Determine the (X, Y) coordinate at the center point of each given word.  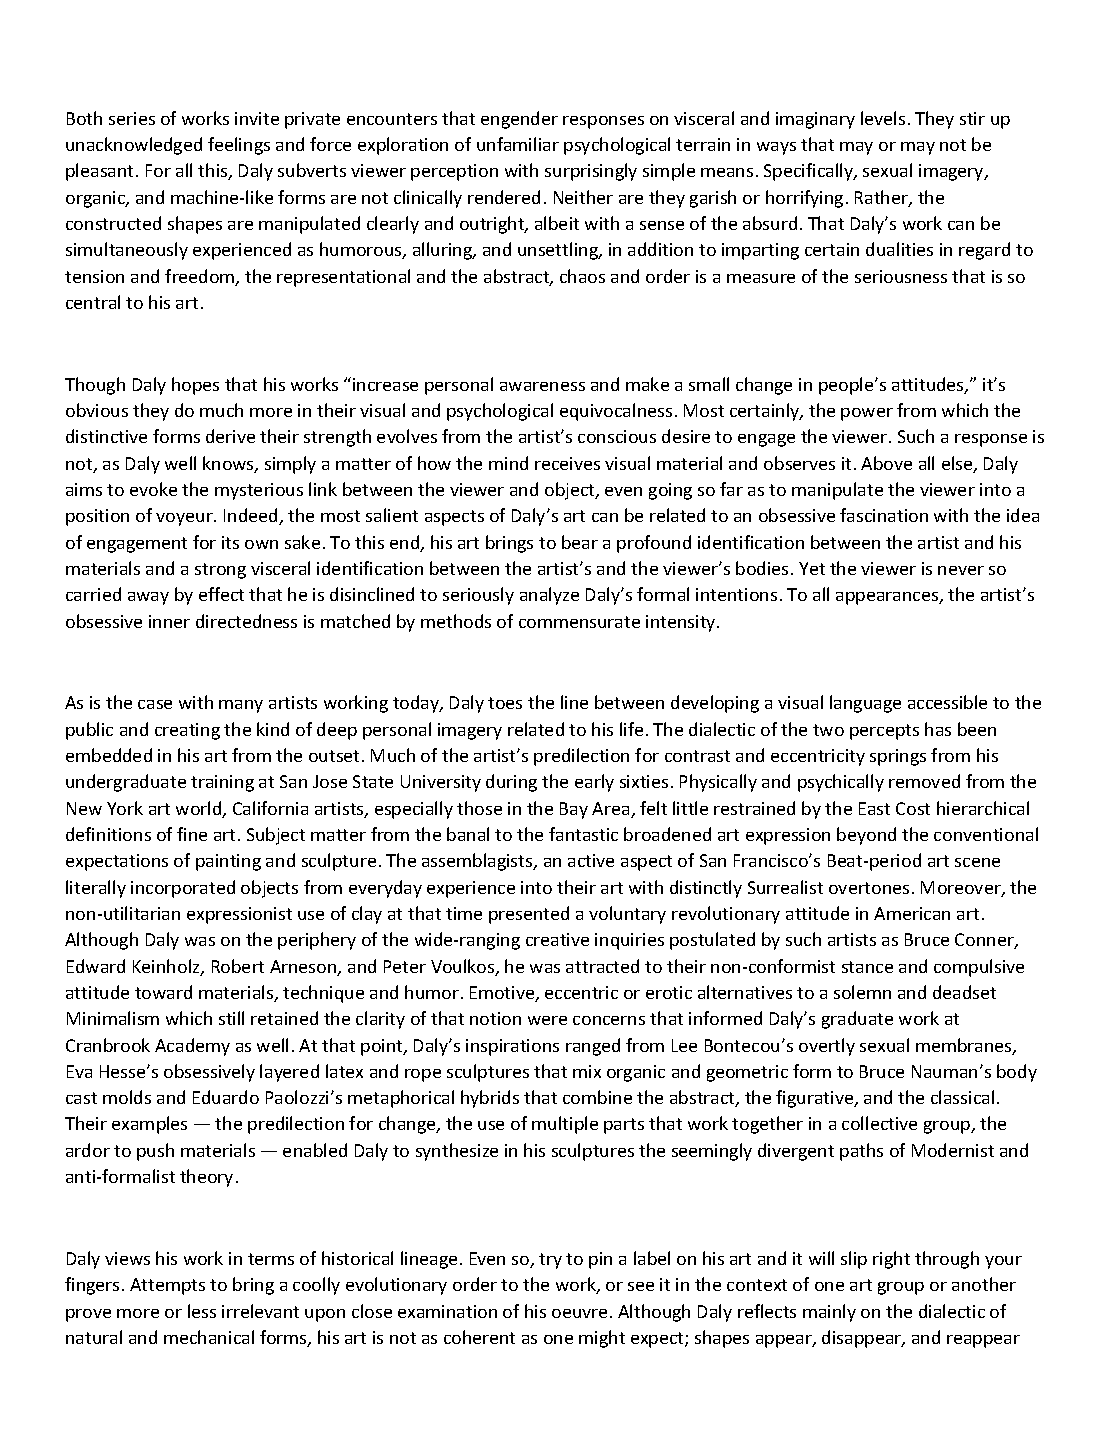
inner (169, 621)
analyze (549, 596)
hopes (195, 386)
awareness (542, 386)
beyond (866, 836)
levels (883, 118)
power (867, 414)
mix (587, 1071)
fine (192, 834)
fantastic (583, 834)
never (961, 570)
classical (962, 1097)
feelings (239, 146)
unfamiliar (518, 144)
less (202, 1311)
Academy (192, 1047)
